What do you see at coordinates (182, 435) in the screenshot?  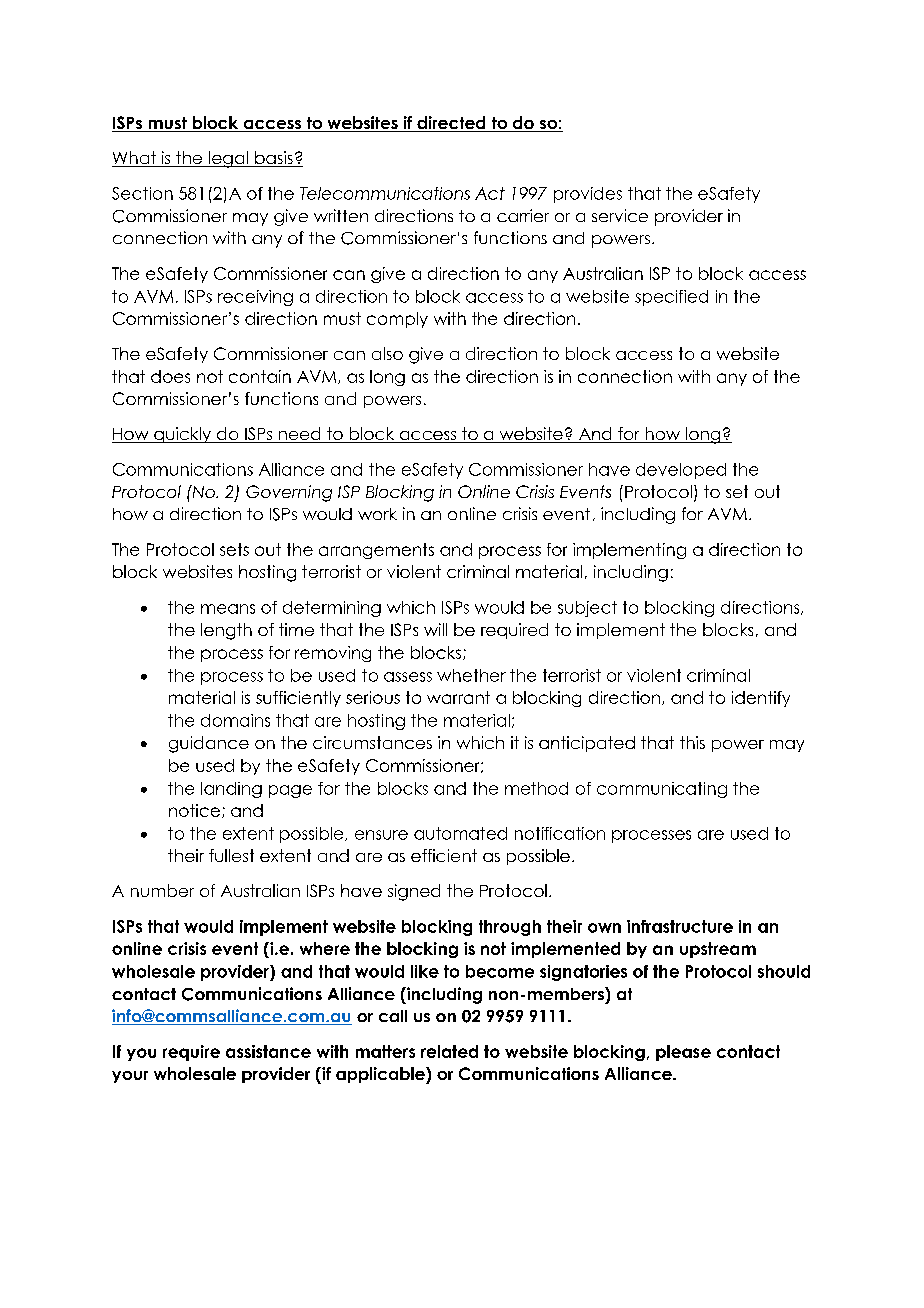 I see `quickly` at bounding box center [182, 435].
